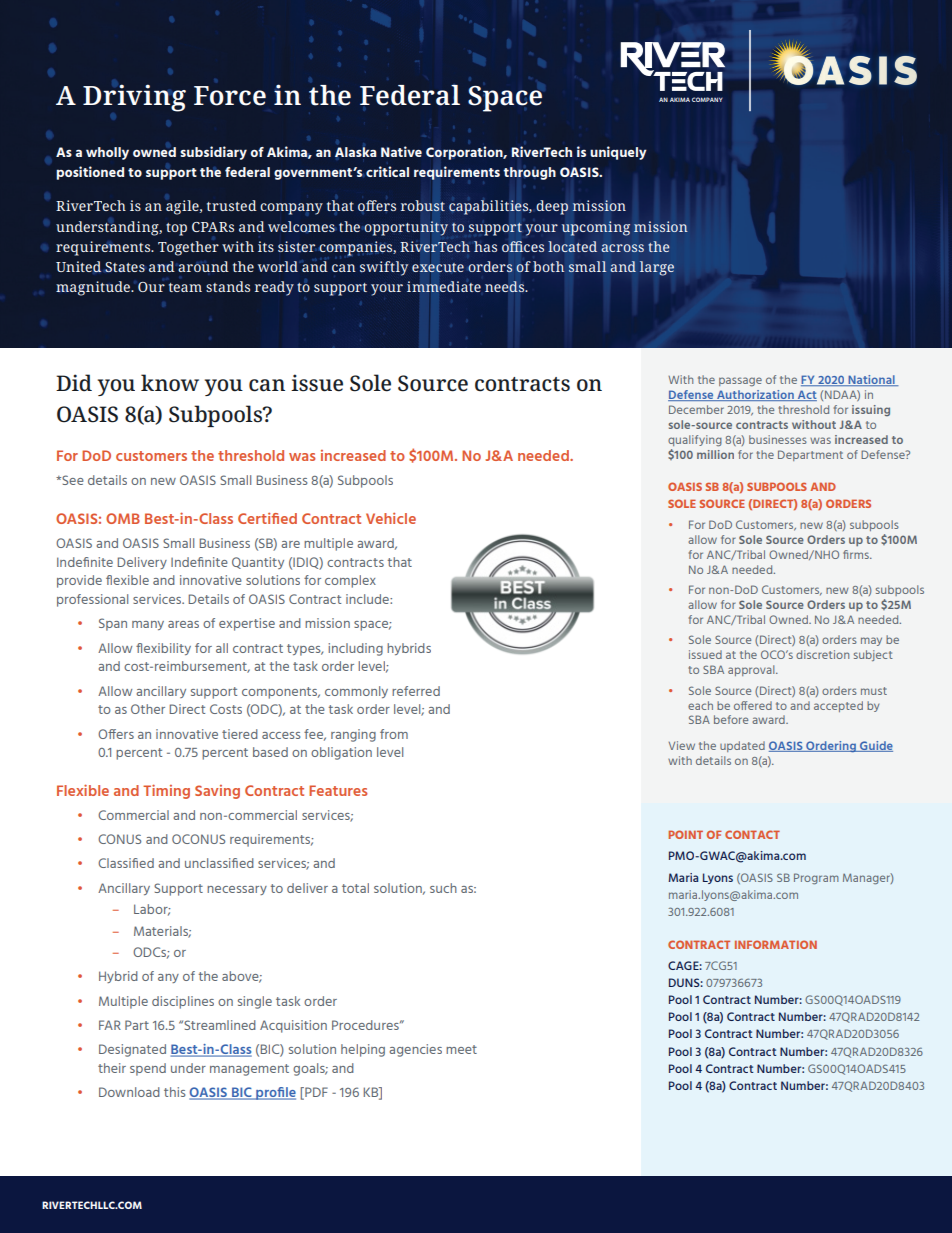  Describe the element at coordinates (148, 1069) in the screenshot. I see `spend` at that location.
